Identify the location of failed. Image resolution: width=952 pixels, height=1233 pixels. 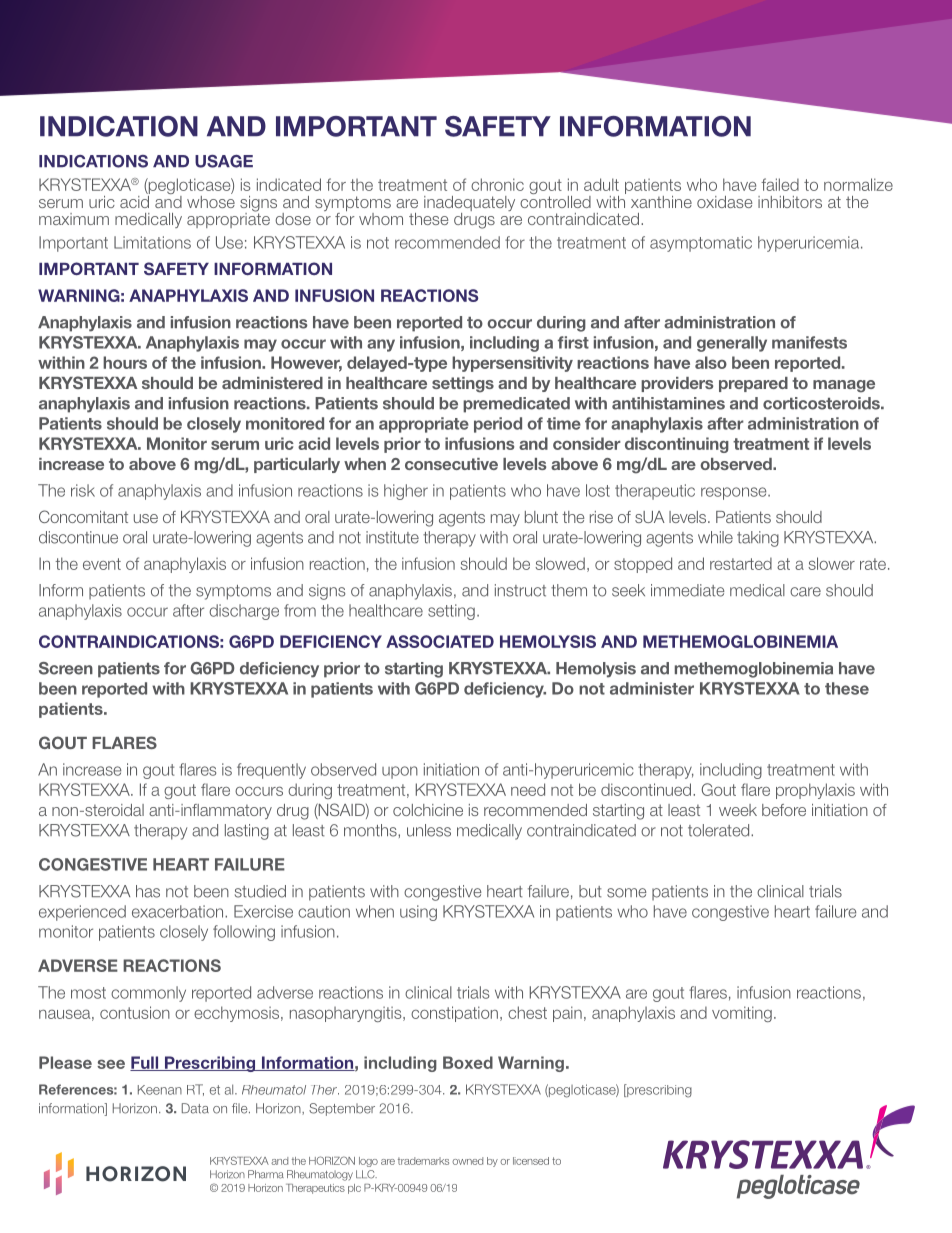
(780, 184).
